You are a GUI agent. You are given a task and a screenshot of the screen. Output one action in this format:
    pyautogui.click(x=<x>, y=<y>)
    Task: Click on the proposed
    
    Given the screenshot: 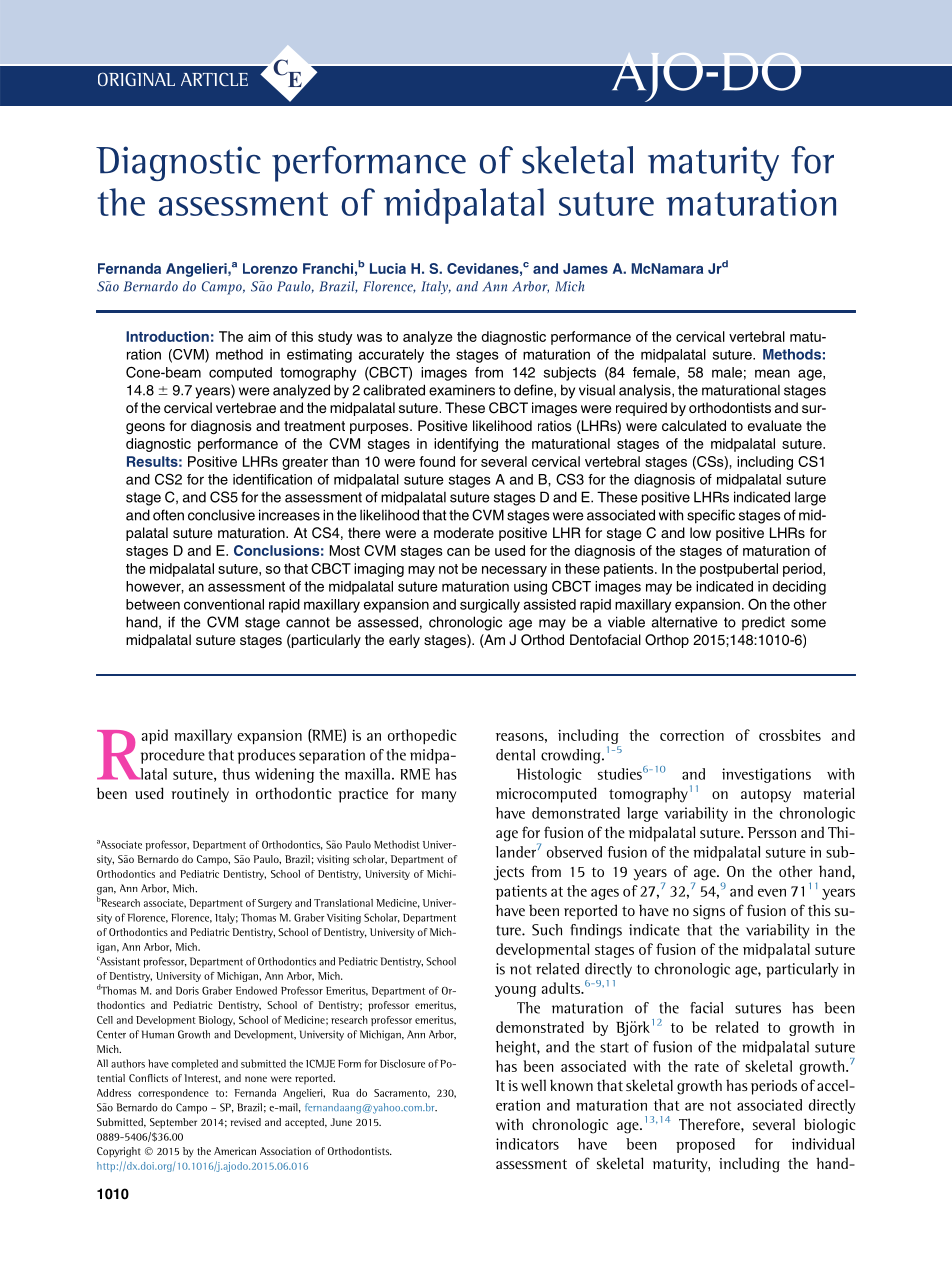 What is the action you would take?
    pyautogui.click(x=705, y=1145)
